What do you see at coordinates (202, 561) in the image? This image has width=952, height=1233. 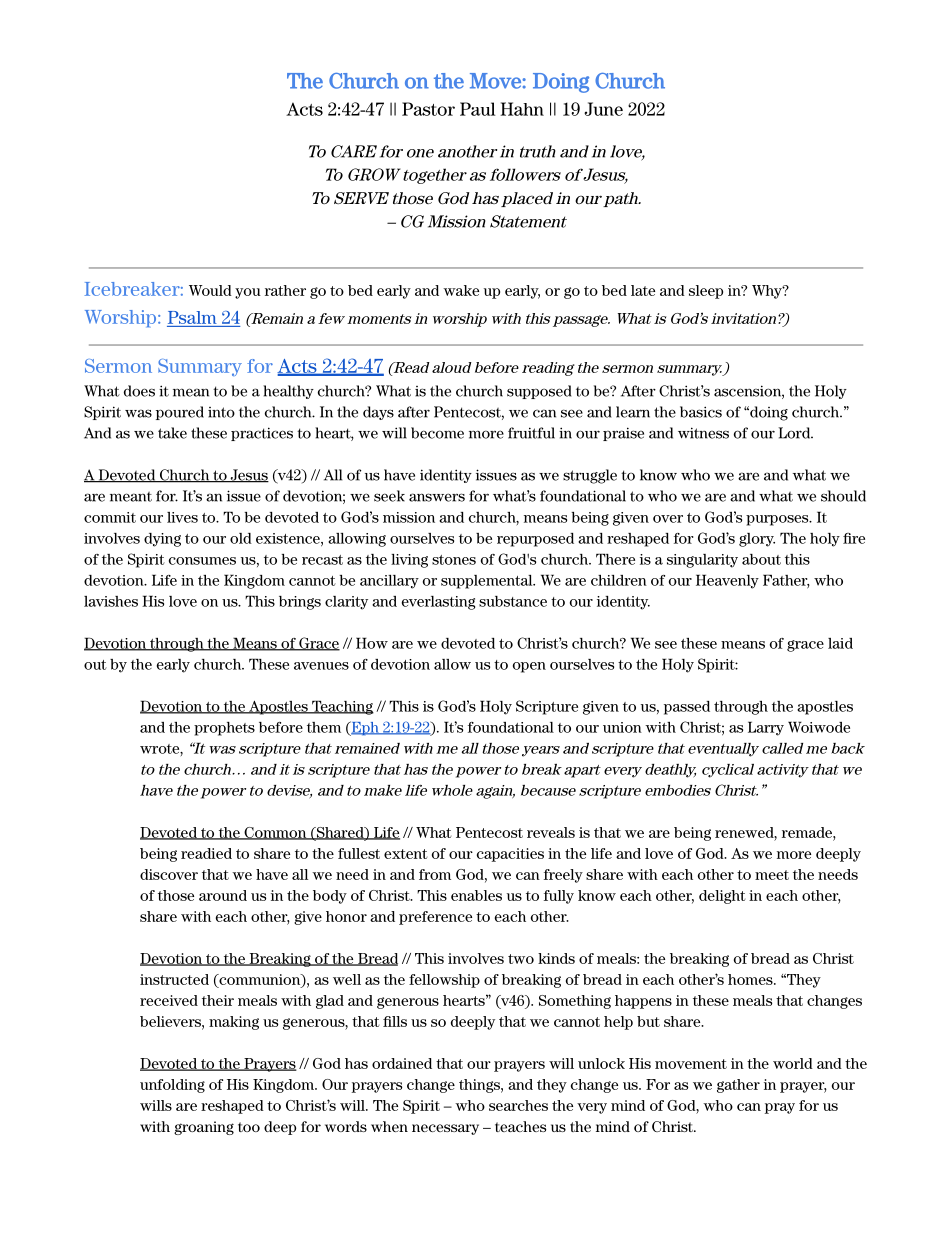 I see `consumes` at bounding box center [202, 561].
